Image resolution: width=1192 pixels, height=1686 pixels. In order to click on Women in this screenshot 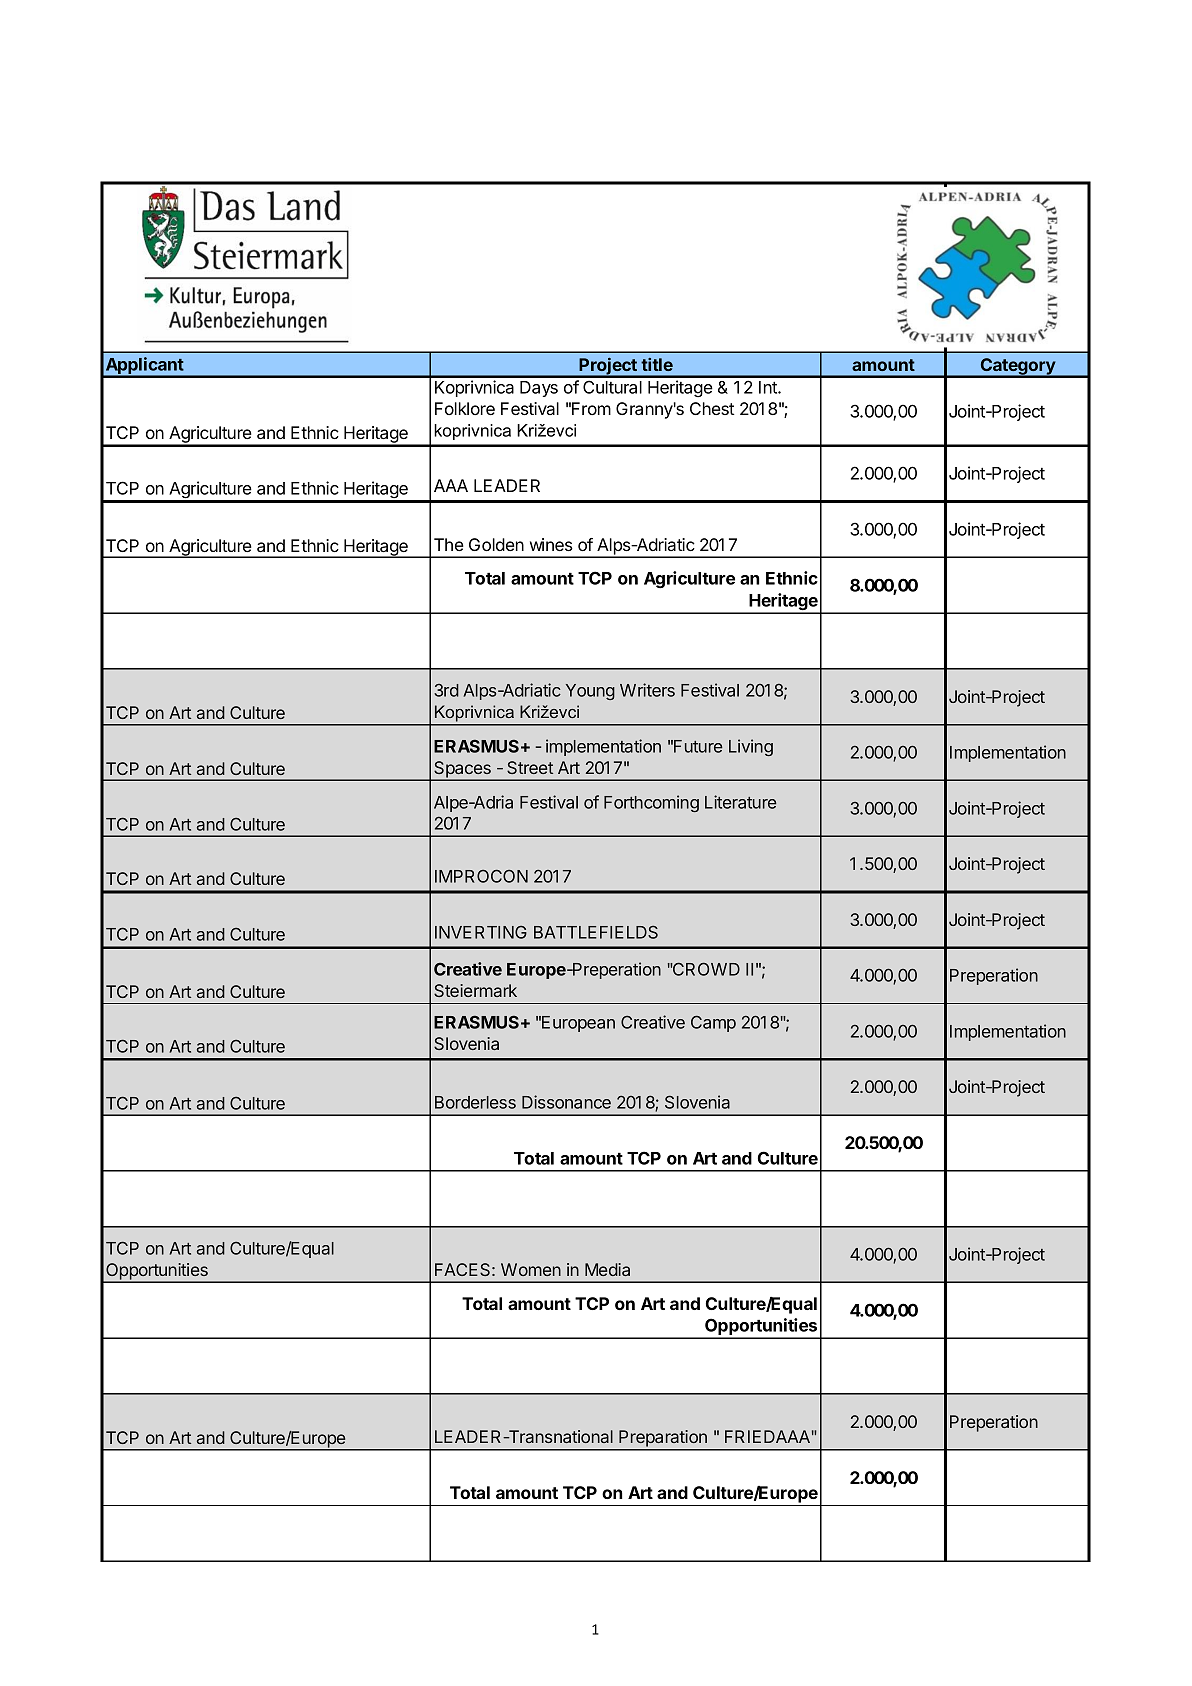, I will do `click(531, 1269)`.
